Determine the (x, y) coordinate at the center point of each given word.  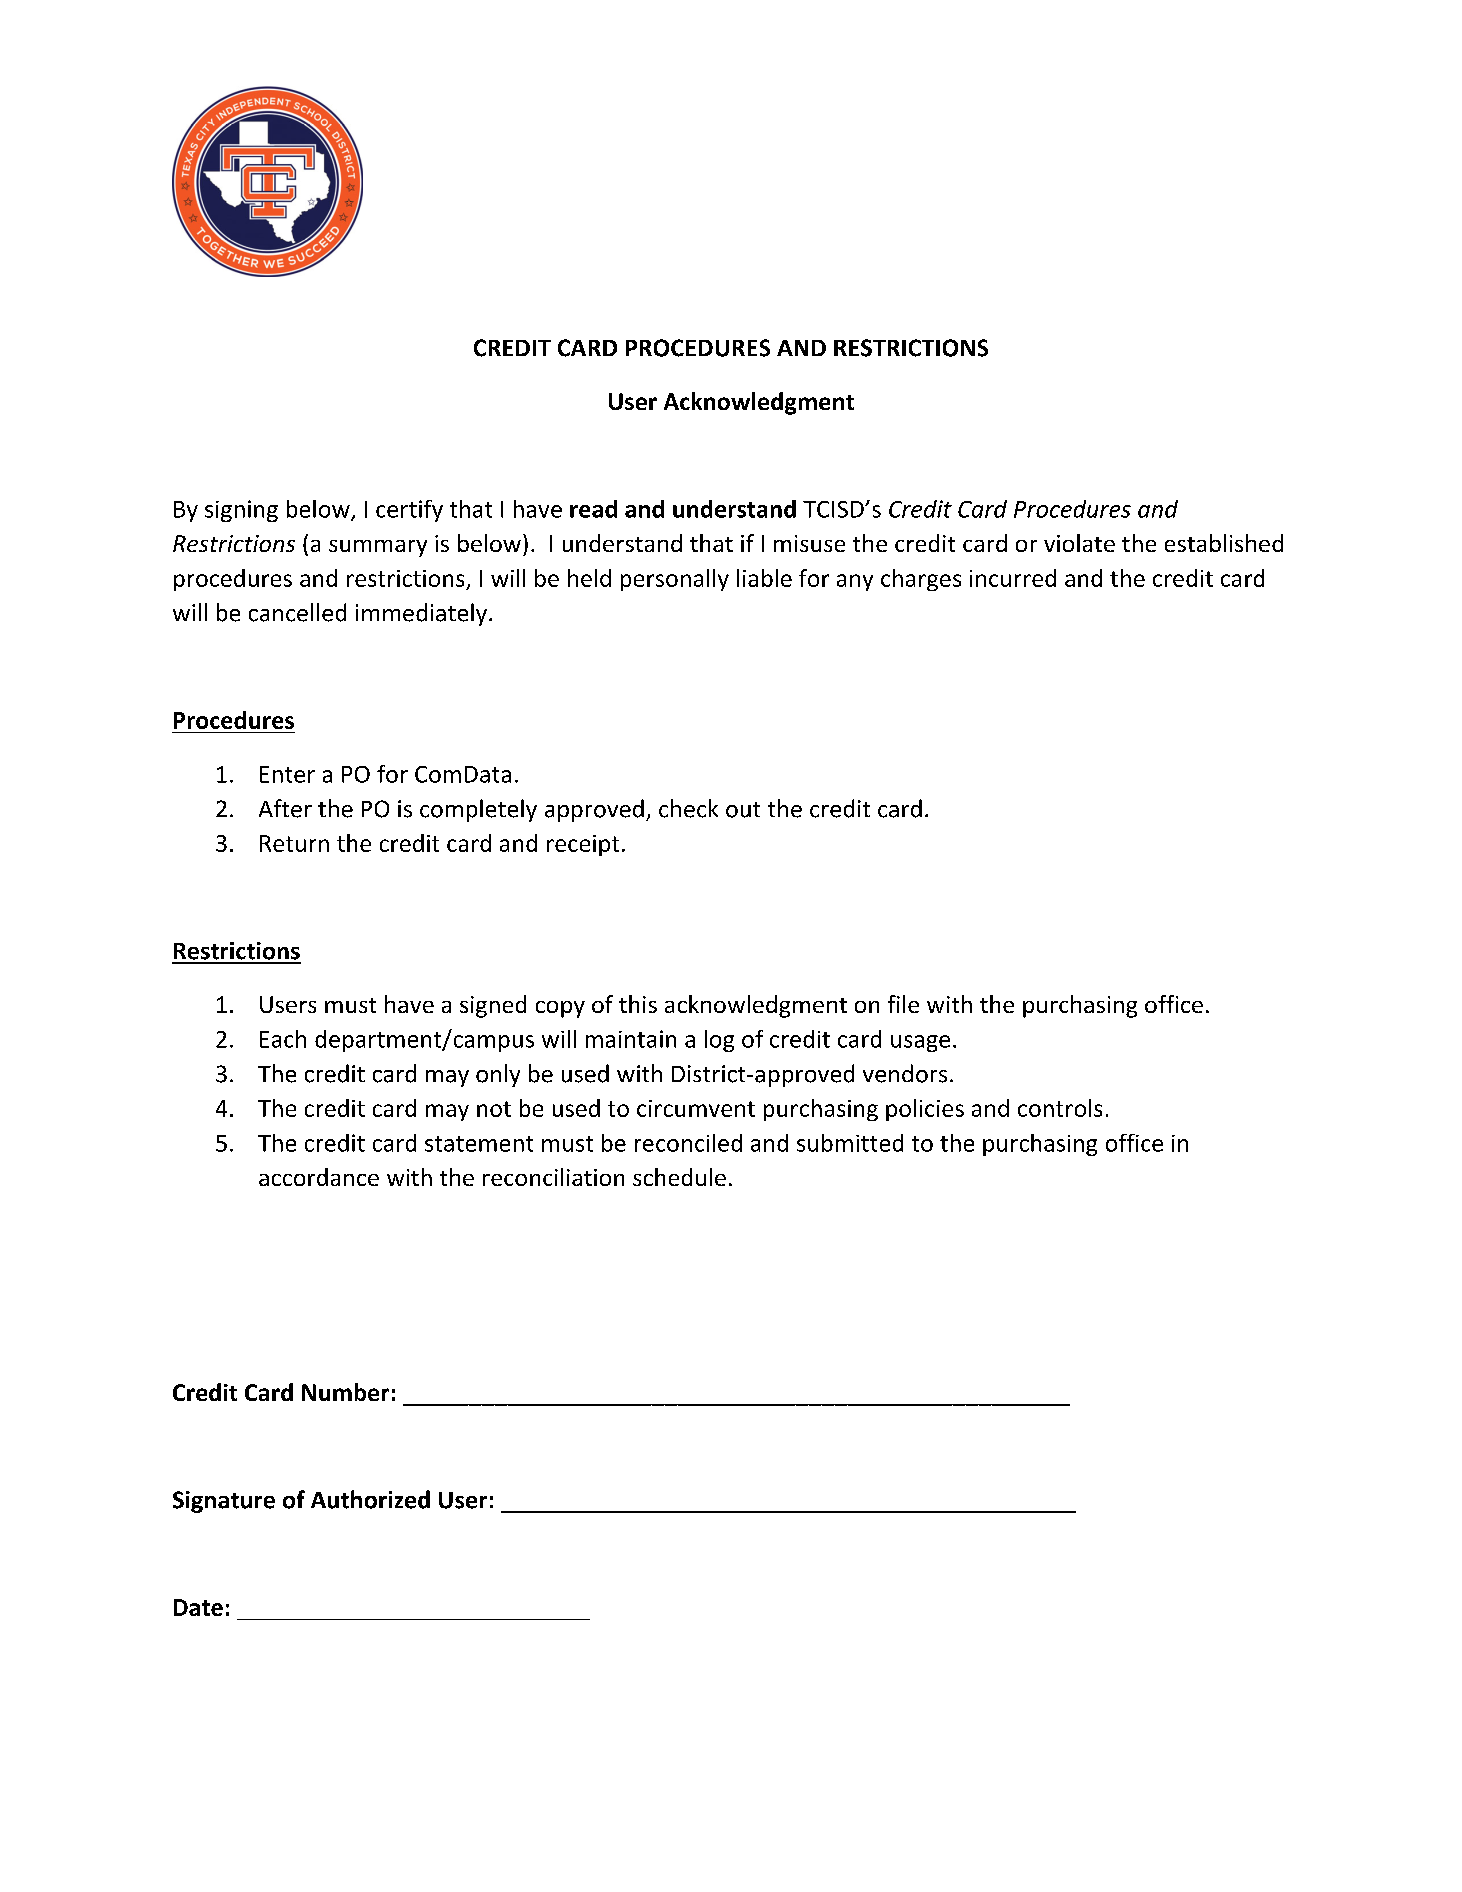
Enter (287, 774)
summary (378, 548)
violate (1079, 543)
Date (198, 1607)
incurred (1013, 578)
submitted (850, 1143)
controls (1060, 1108)
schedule (679, 1177)
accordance (319, 1177)
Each (283, 1039)
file (903, 1004)
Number (345, 1392)
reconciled (688, 1143)
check (688, 808)
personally (675, 580)
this (638, 1004)
